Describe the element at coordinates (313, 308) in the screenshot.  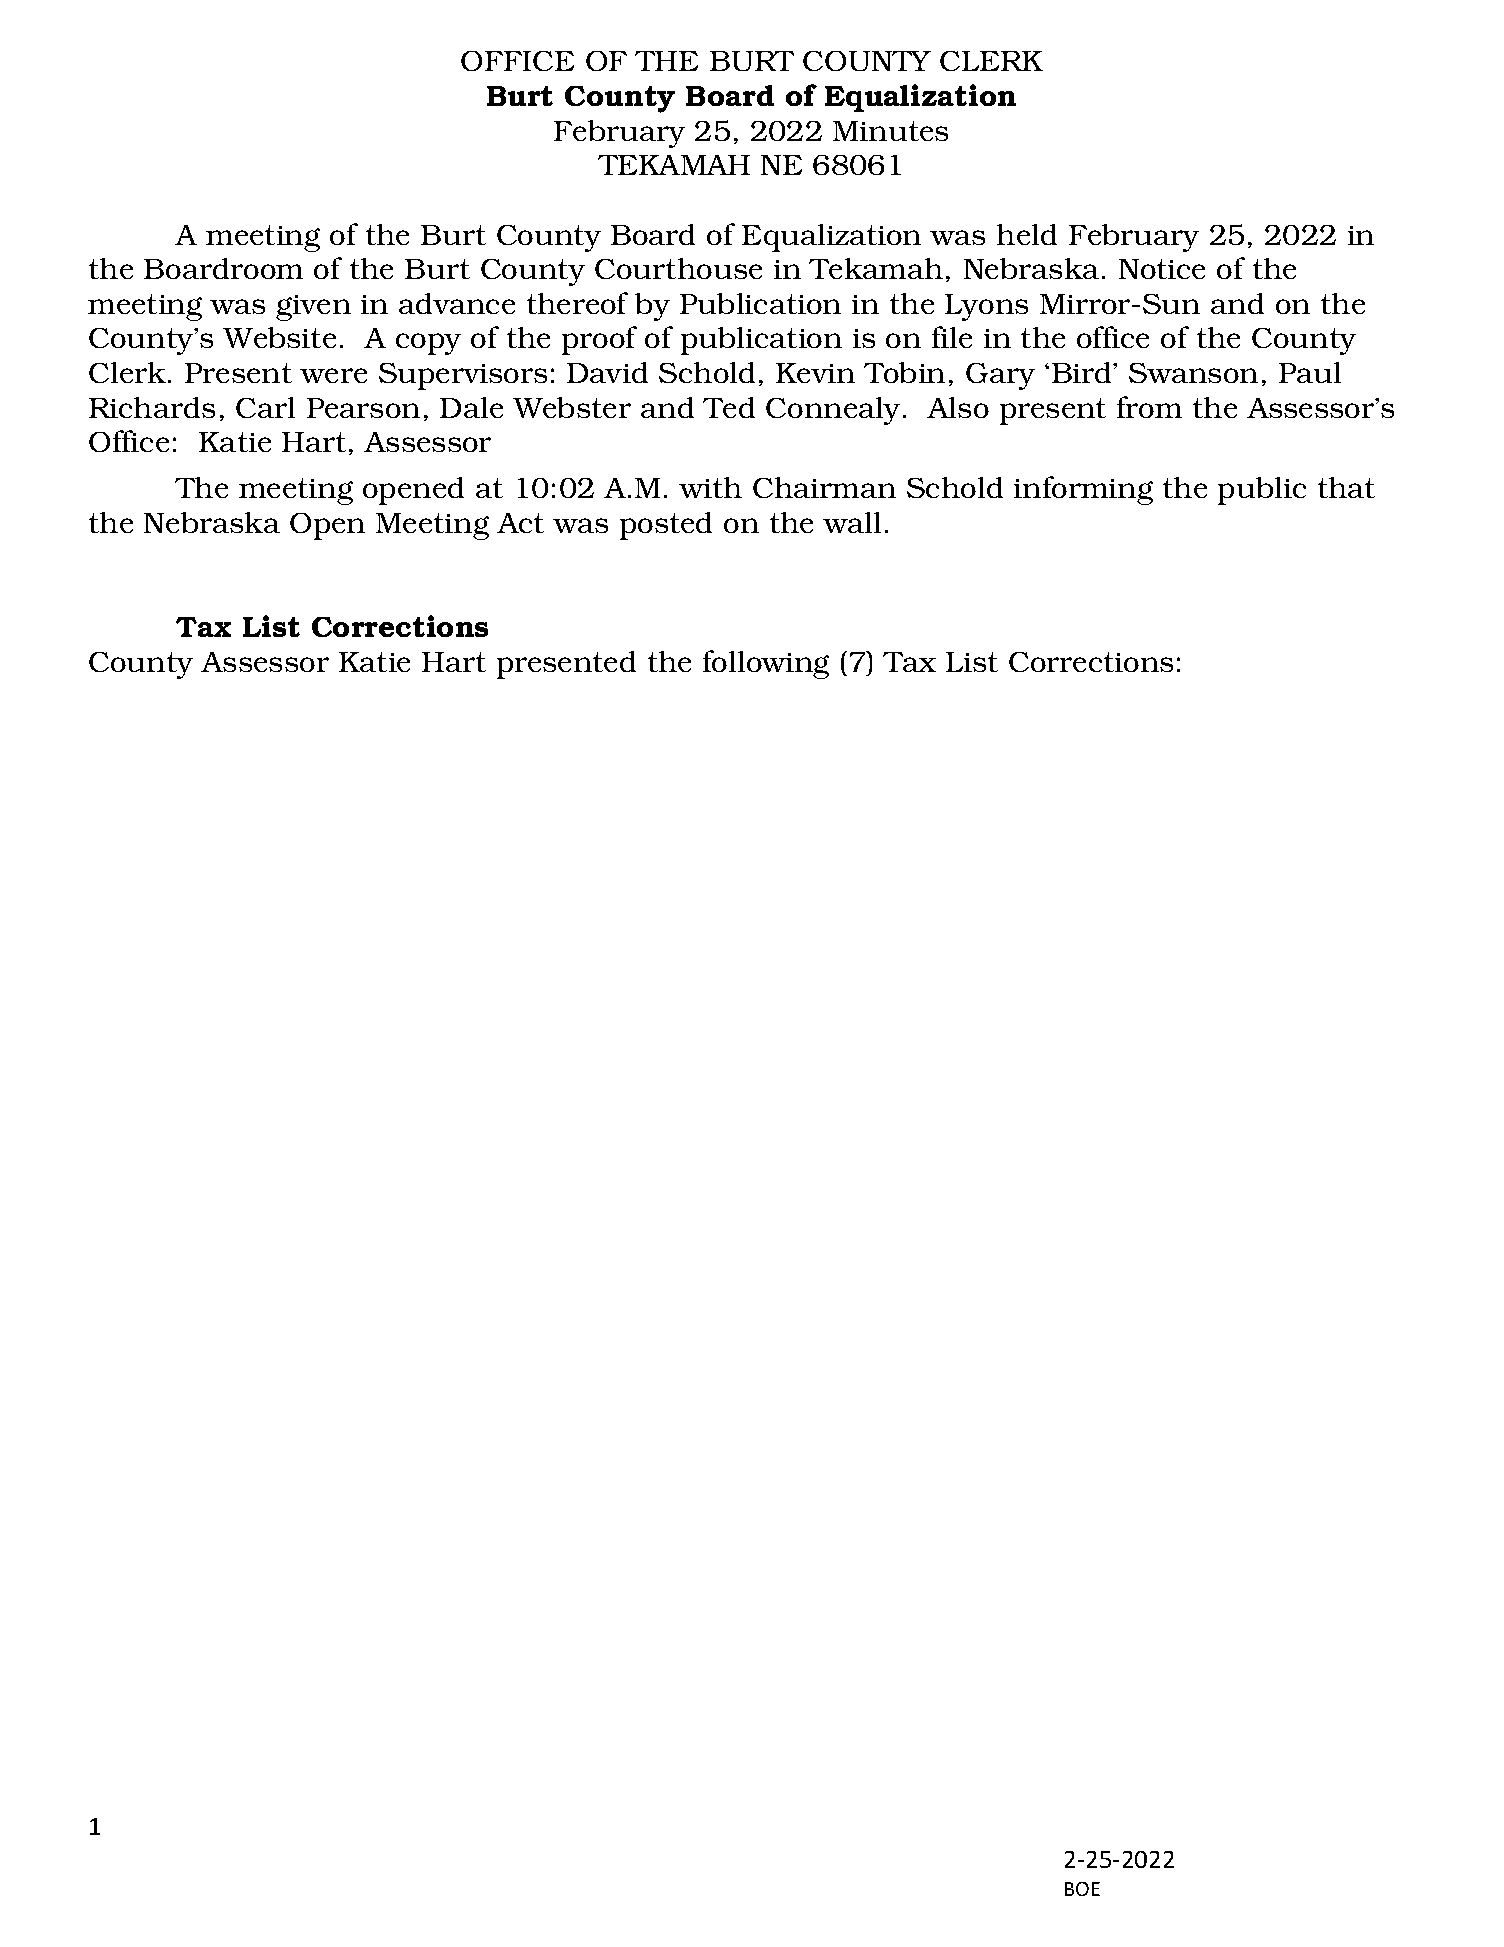
I see `given` at that location.
